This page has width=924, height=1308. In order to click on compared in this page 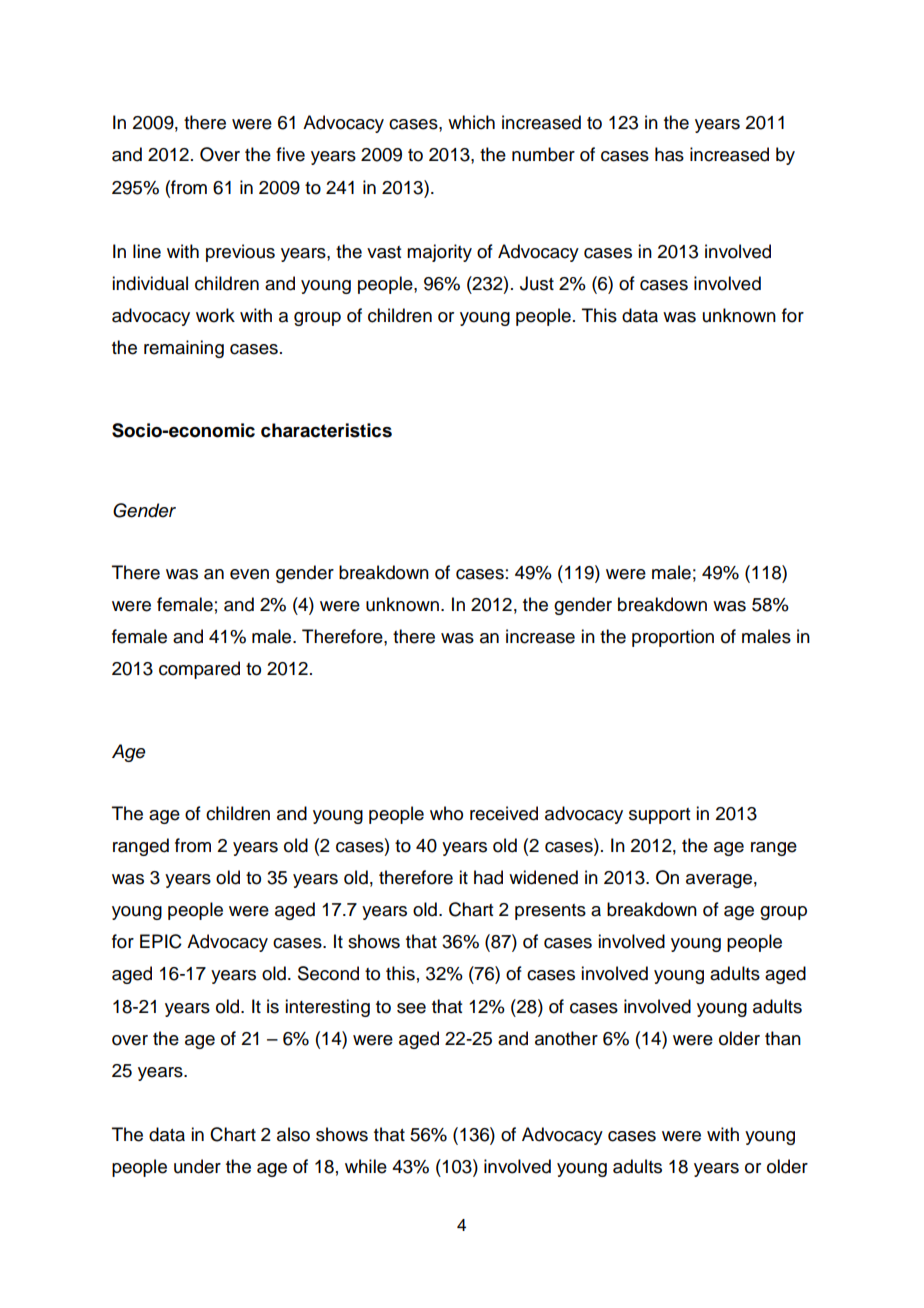, I will do `click(199, 670)`.
